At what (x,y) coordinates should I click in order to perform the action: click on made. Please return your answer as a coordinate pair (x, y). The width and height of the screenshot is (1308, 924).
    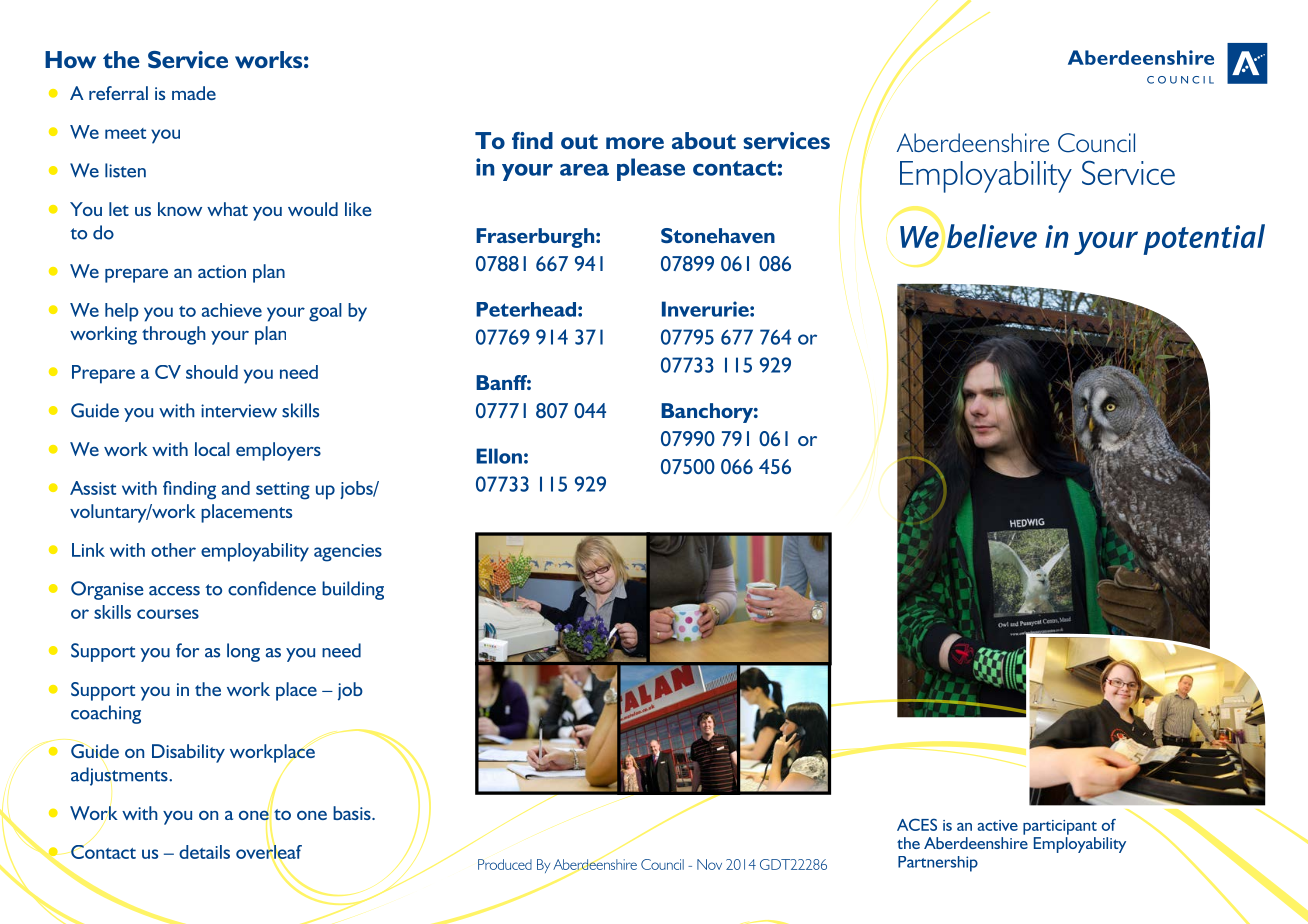
    Looking at the image, I should click on (194, 93).
